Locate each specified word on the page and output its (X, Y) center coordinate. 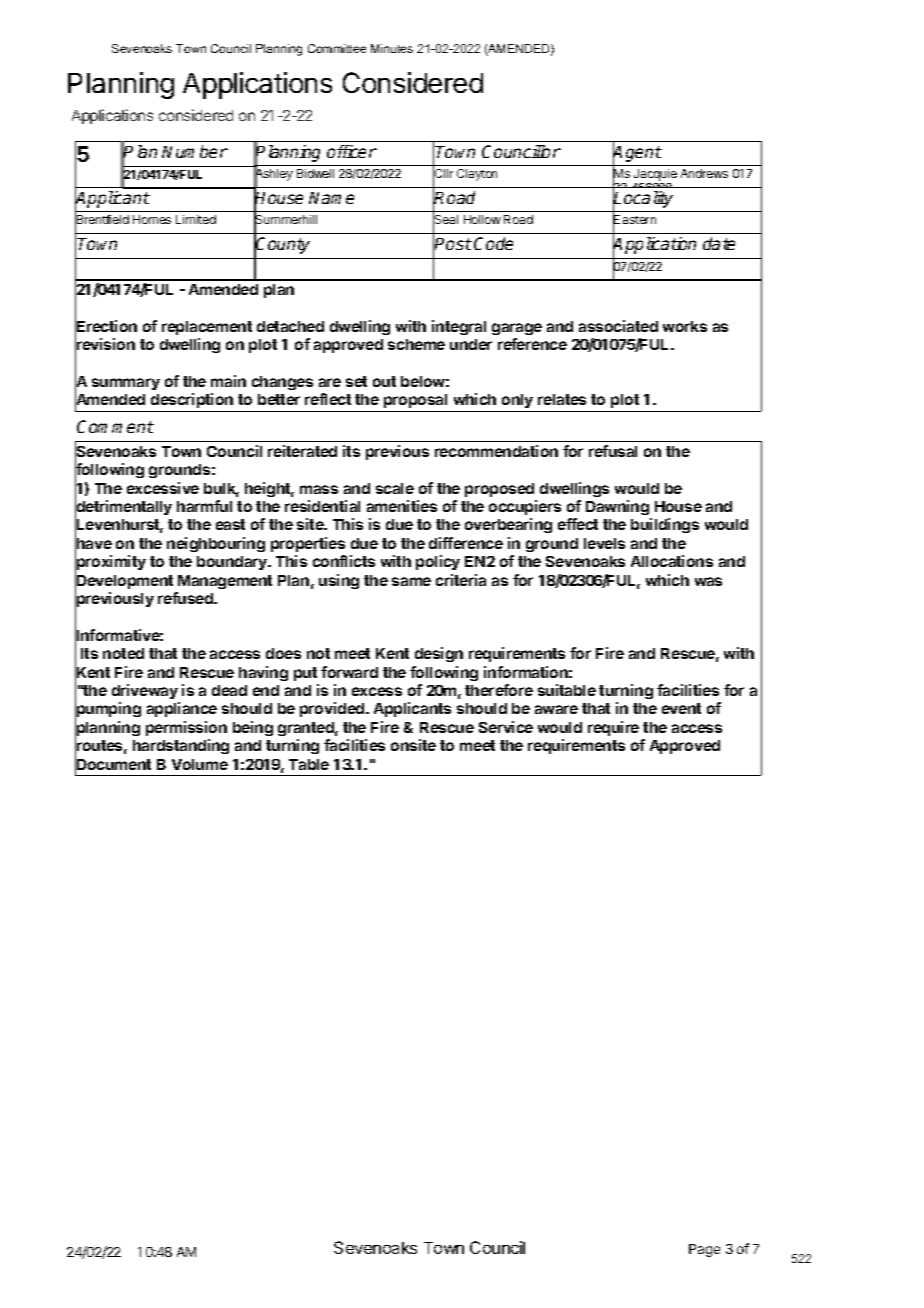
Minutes (392, 48)
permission (186, 728)
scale (395, 488)
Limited (196, 219)
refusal (613, 451)
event (681, 708)
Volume (200, 764)
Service (506, 727)
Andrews (704, 173)
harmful (204, 506)
